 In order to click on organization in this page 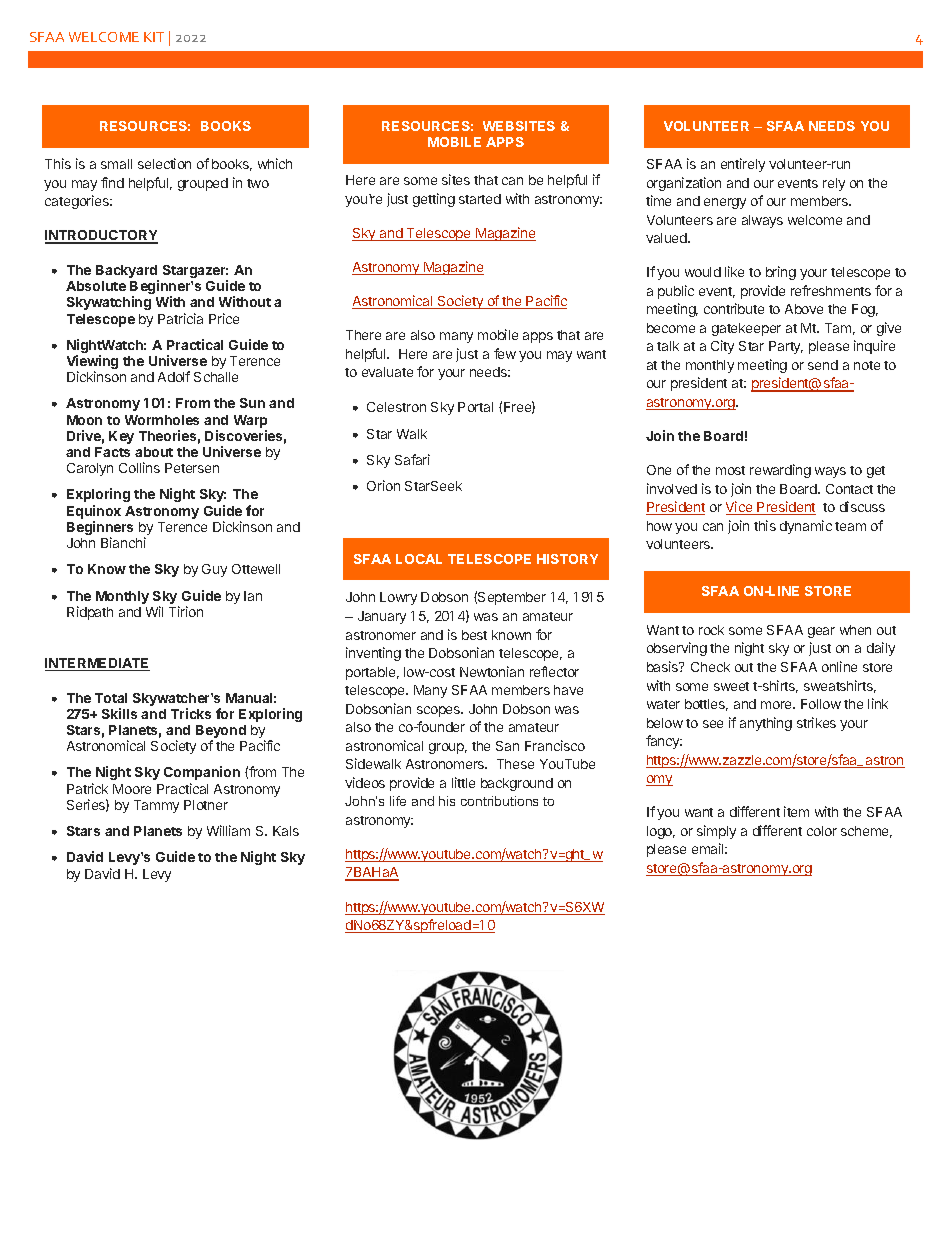, I will do `click(684, 184)`.
